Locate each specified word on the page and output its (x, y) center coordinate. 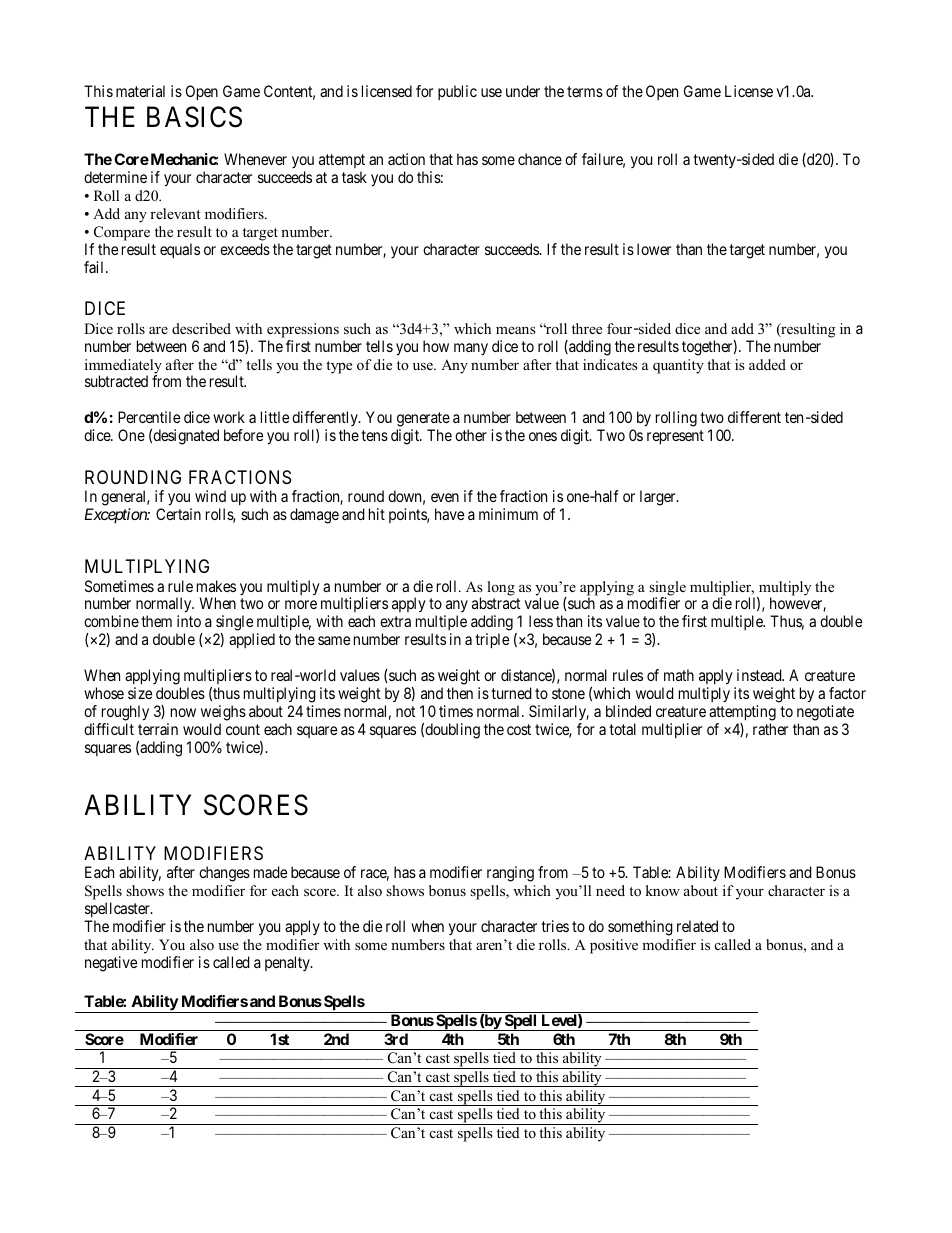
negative (111, 964)
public (457, 92)
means (516, 330)
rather (770, 729)
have (449, 514)
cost (519, 729)
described (201, 328)
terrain (158, 729)
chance (540, 159)
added (767, 364)
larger (659, 498)
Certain (178, 514)
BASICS (194, 117)
